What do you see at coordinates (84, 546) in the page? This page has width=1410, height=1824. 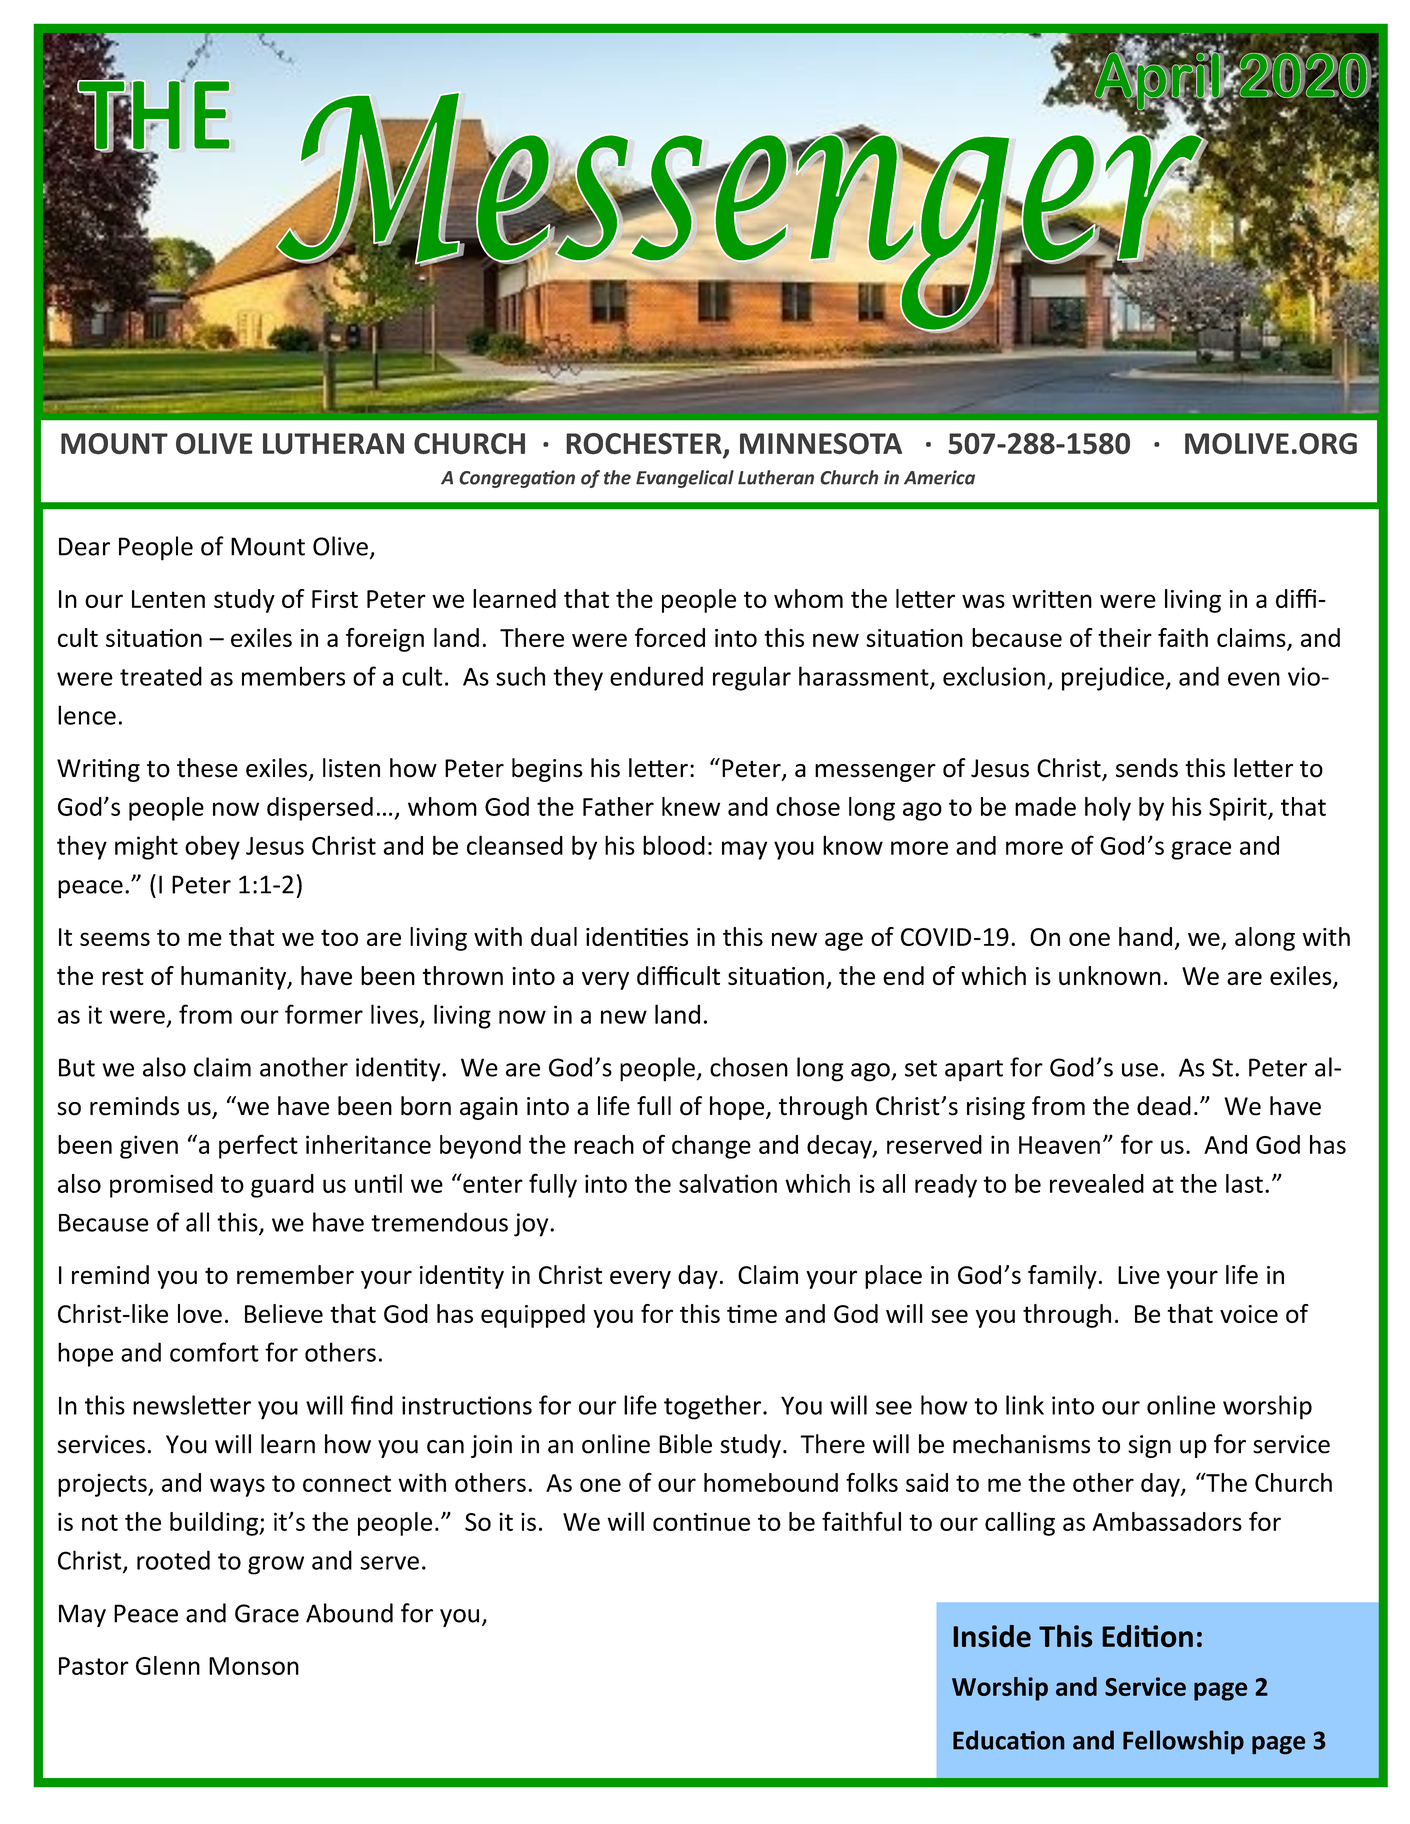 I see `Dear` at bounding box center [84, 546].
